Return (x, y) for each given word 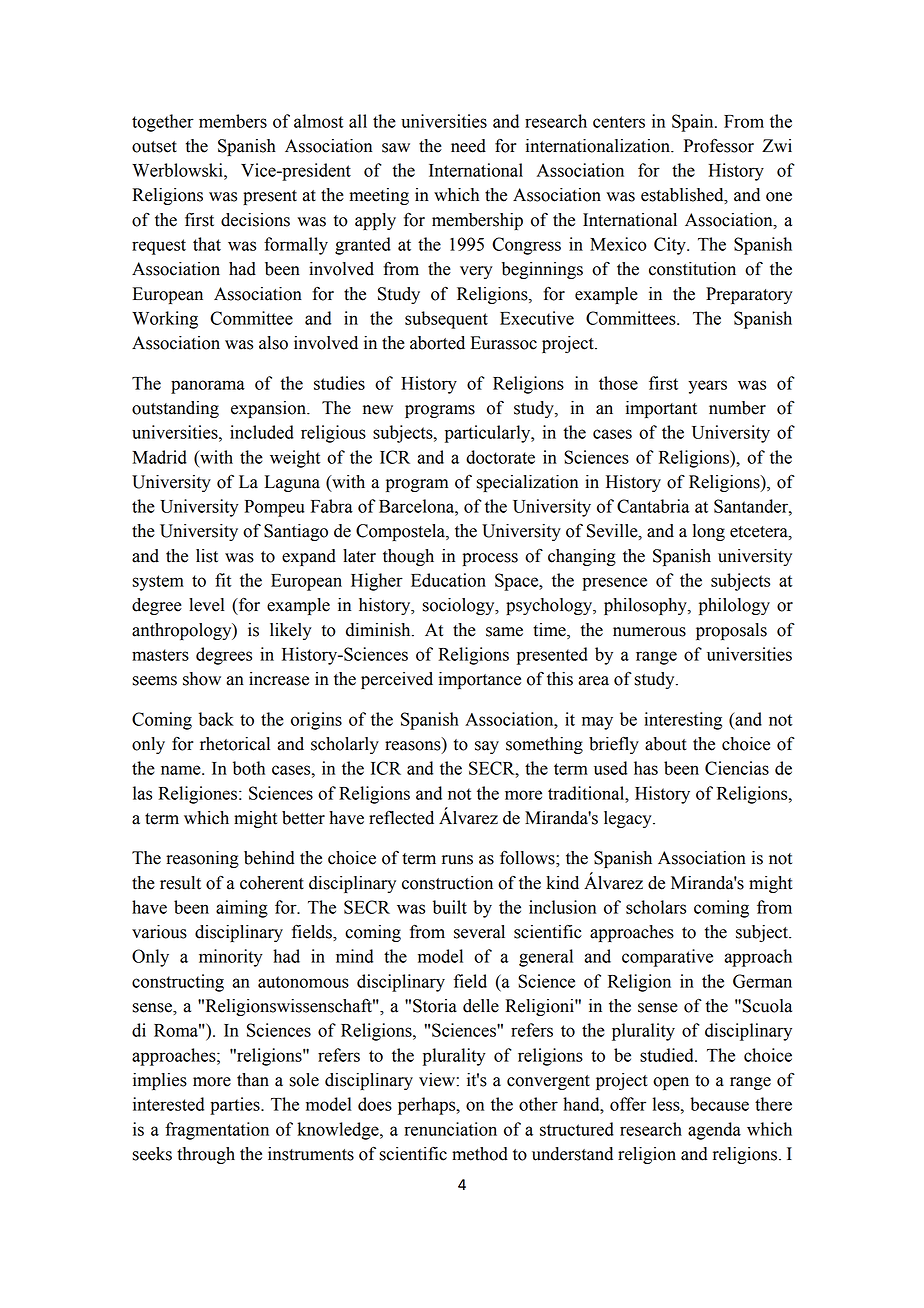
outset (154, 147)
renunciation (450, 1129)
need (468, 146)
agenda (714, 1131)
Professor (719, 145)
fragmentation (217, 1131)
